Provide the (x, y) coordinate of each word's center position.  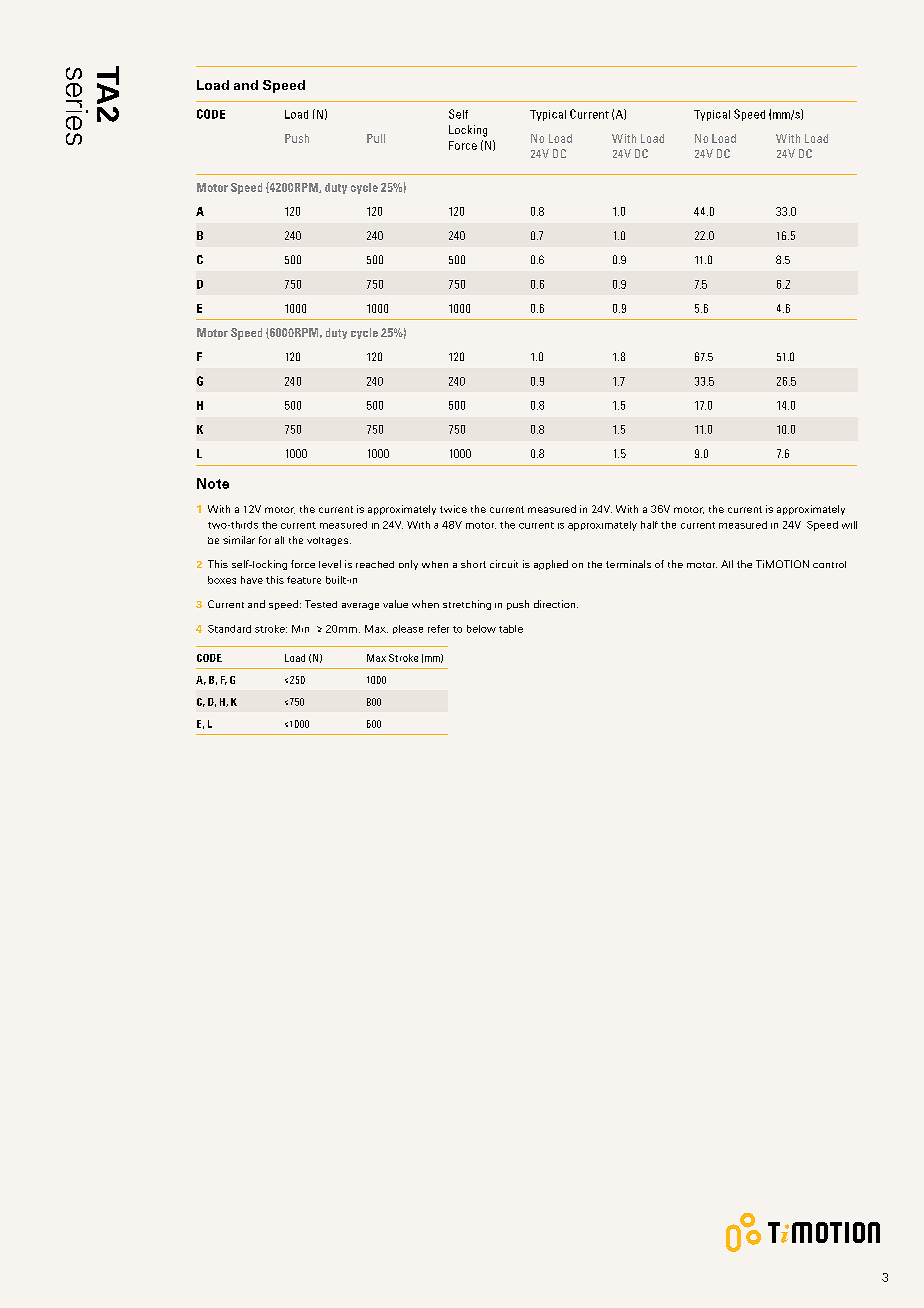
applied (551, 565)
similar (239, 540)
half (649, 525)
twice (453, 509)
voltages (329, 541)
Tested (321, 604)
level (330, 564)
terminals (628, 564)
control (829, 564)
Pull (376, 138)
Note (213, 483)
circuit (504, 564)
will (849, 525)
